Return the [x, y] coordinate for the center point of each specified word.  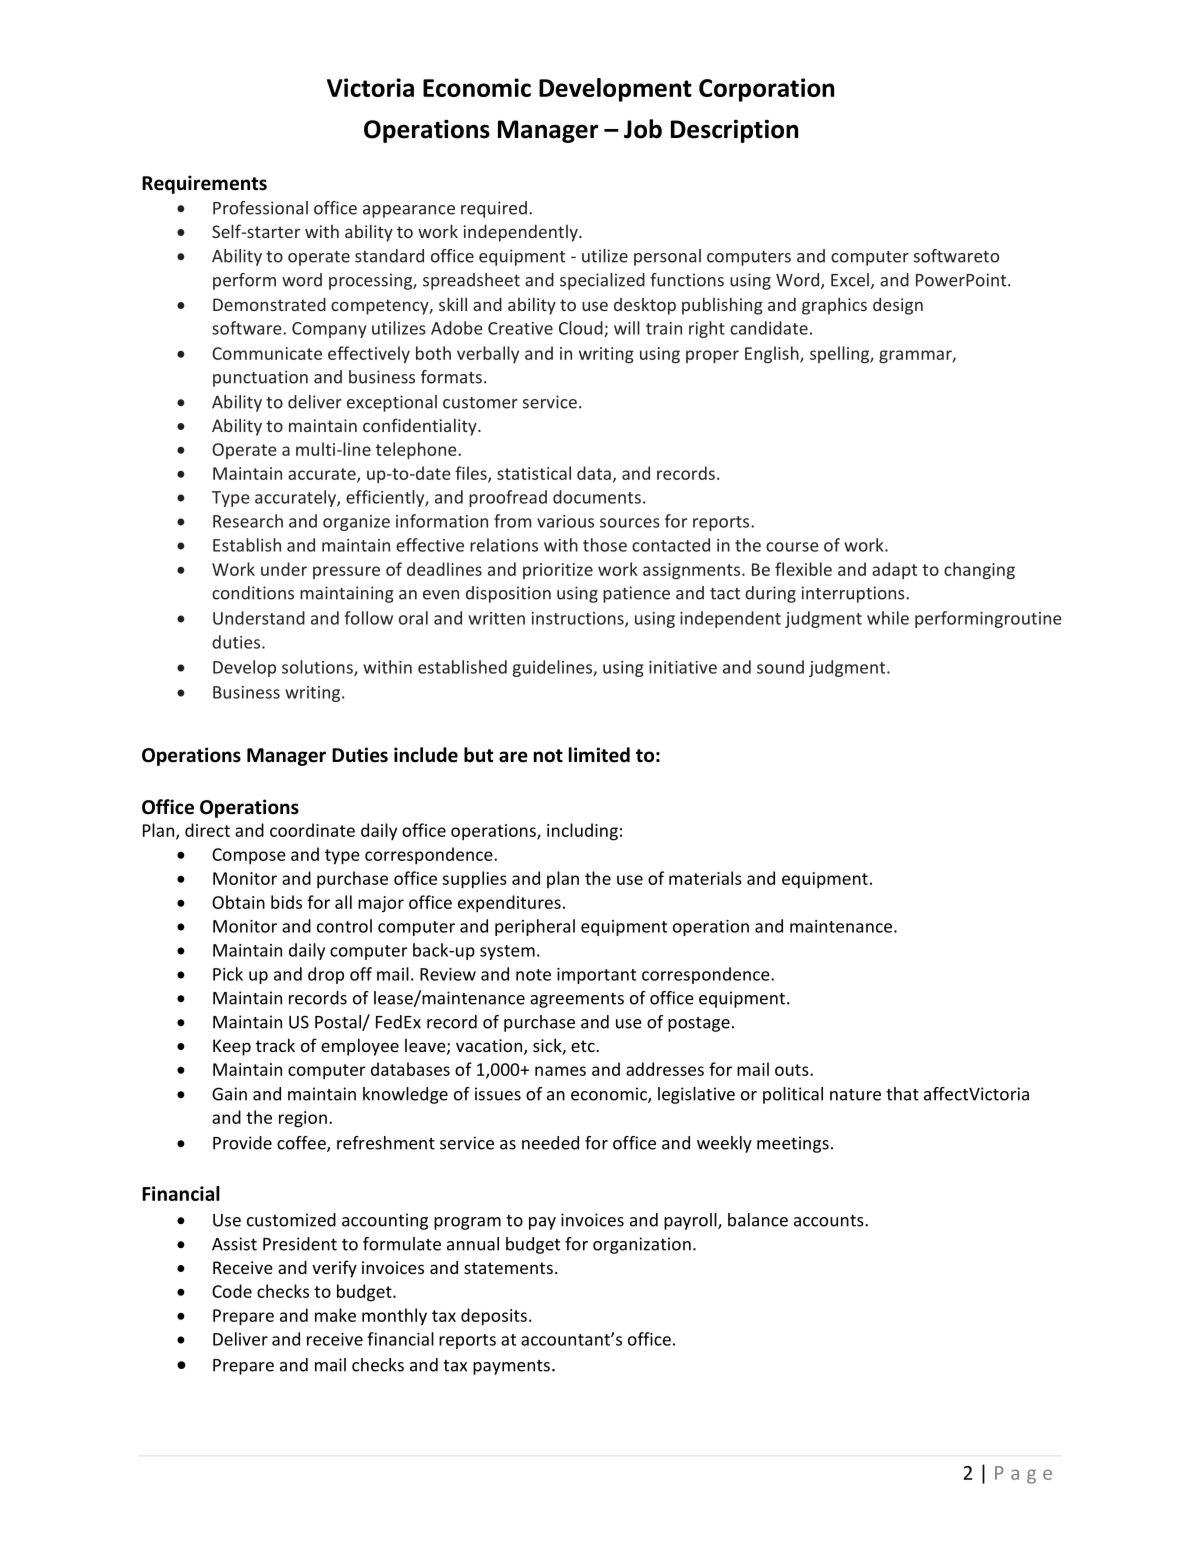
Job [643, 129]
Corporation [766, 90]
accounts [830, 1221]
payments [511, 1367]
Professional [260, 208]
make [335, 1315]
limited [599, 755]
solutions [318, 668]
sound [780, 667]
